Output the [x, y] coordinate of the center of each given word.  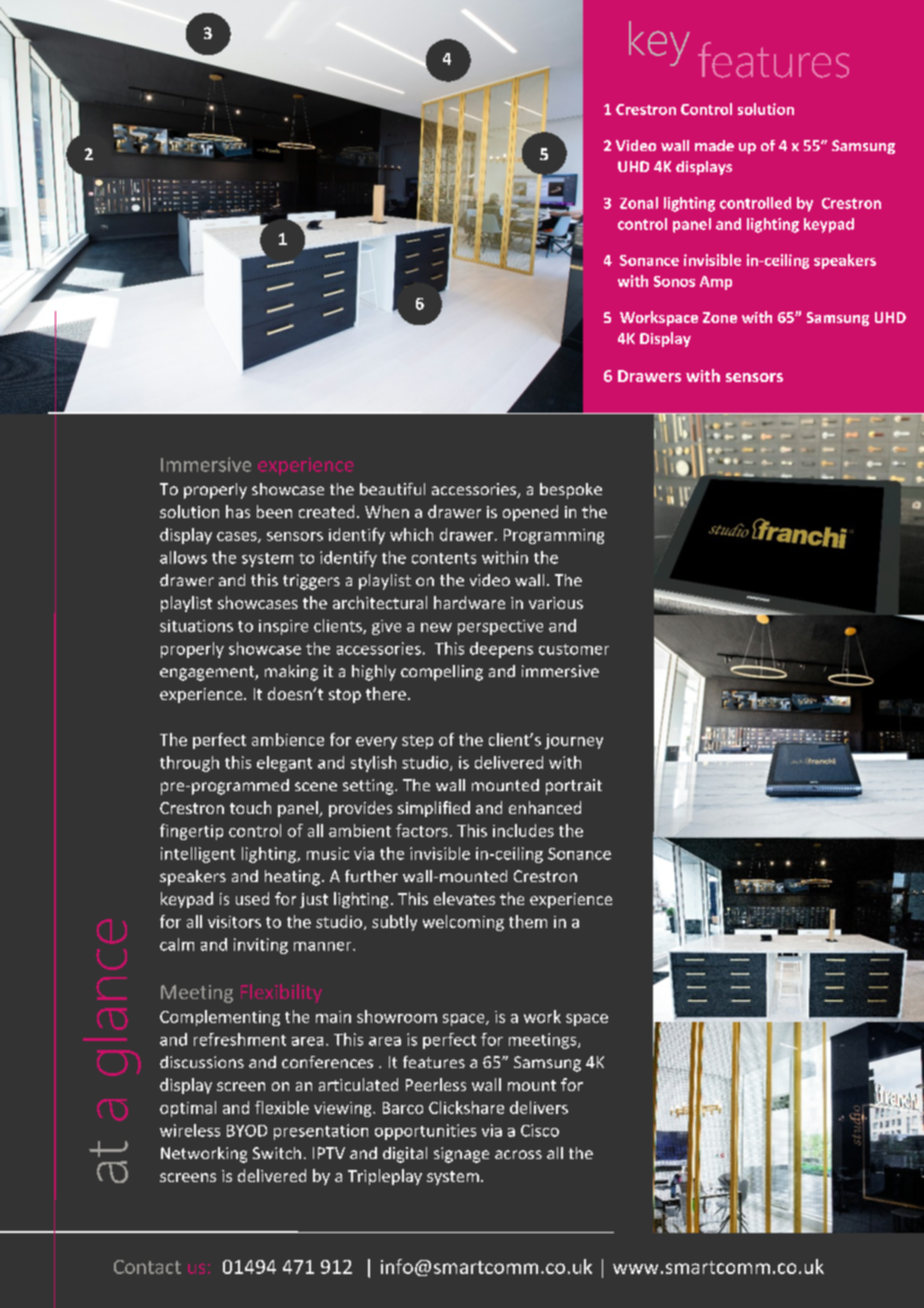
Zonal [639, 203]
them [528, 921]
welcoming [463, 923]
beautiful [392, 489]
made [714, 145]
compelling [442, 673]
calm [177, 944]
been [274, 511]
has [238, 511]
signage [461, 1155]
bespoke [571, 491]
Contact [147, 1267]
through [189, 764]
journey [574, 741]
